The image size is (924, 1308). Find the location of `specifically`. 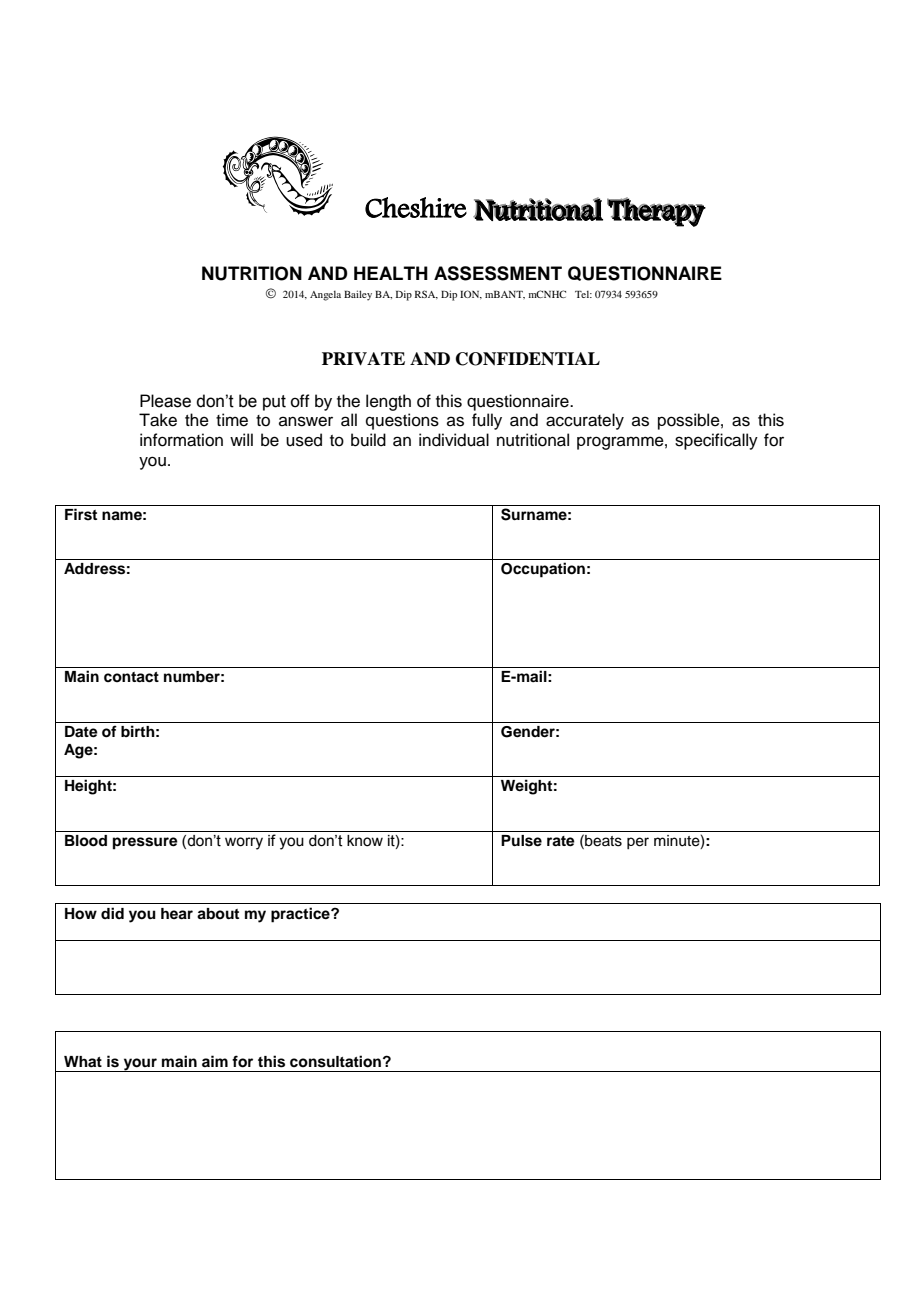

specifically is located at coordinates (716, 441).
